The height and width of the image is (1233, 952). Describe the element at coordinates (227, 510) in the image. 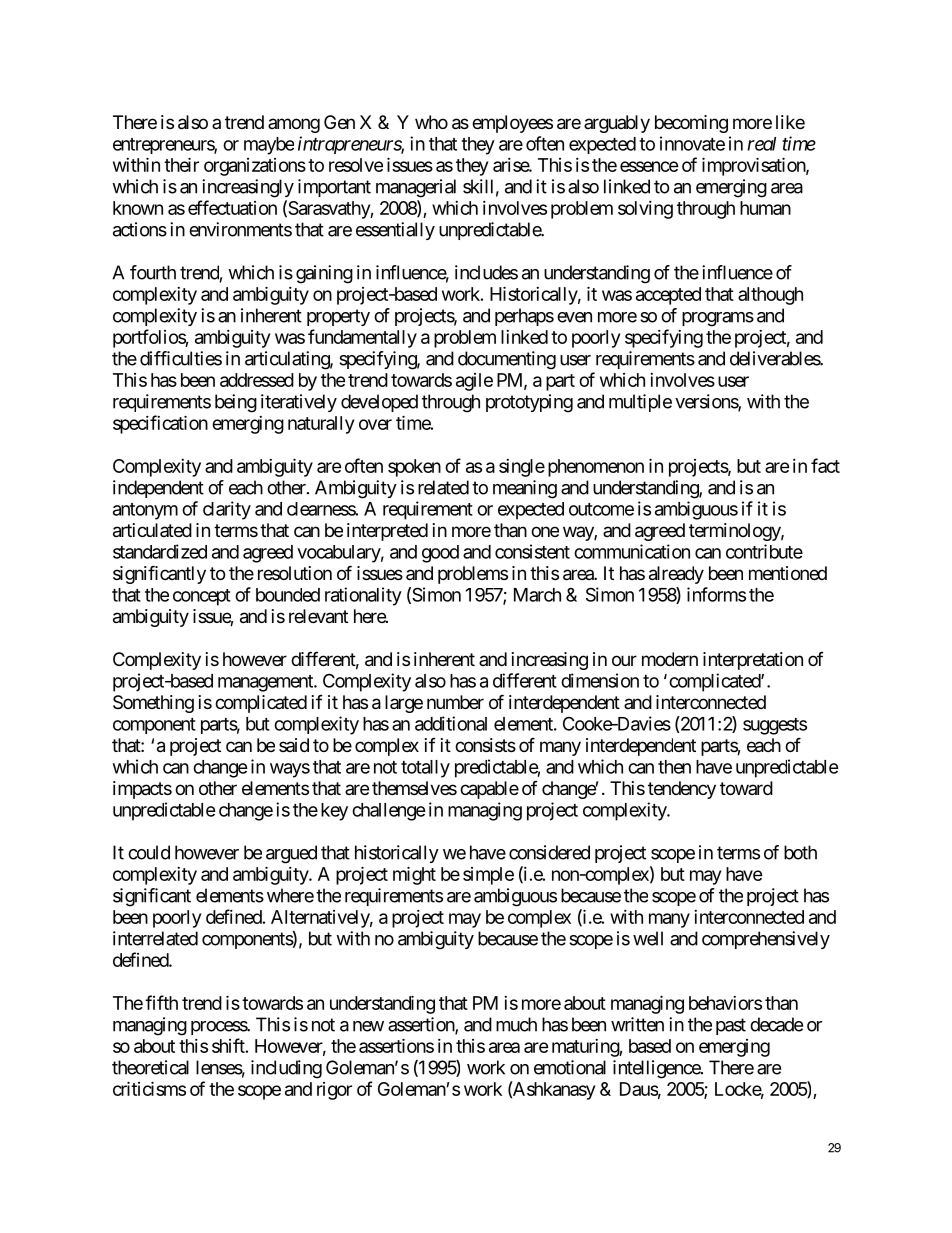

I see `clarity` at that location.
